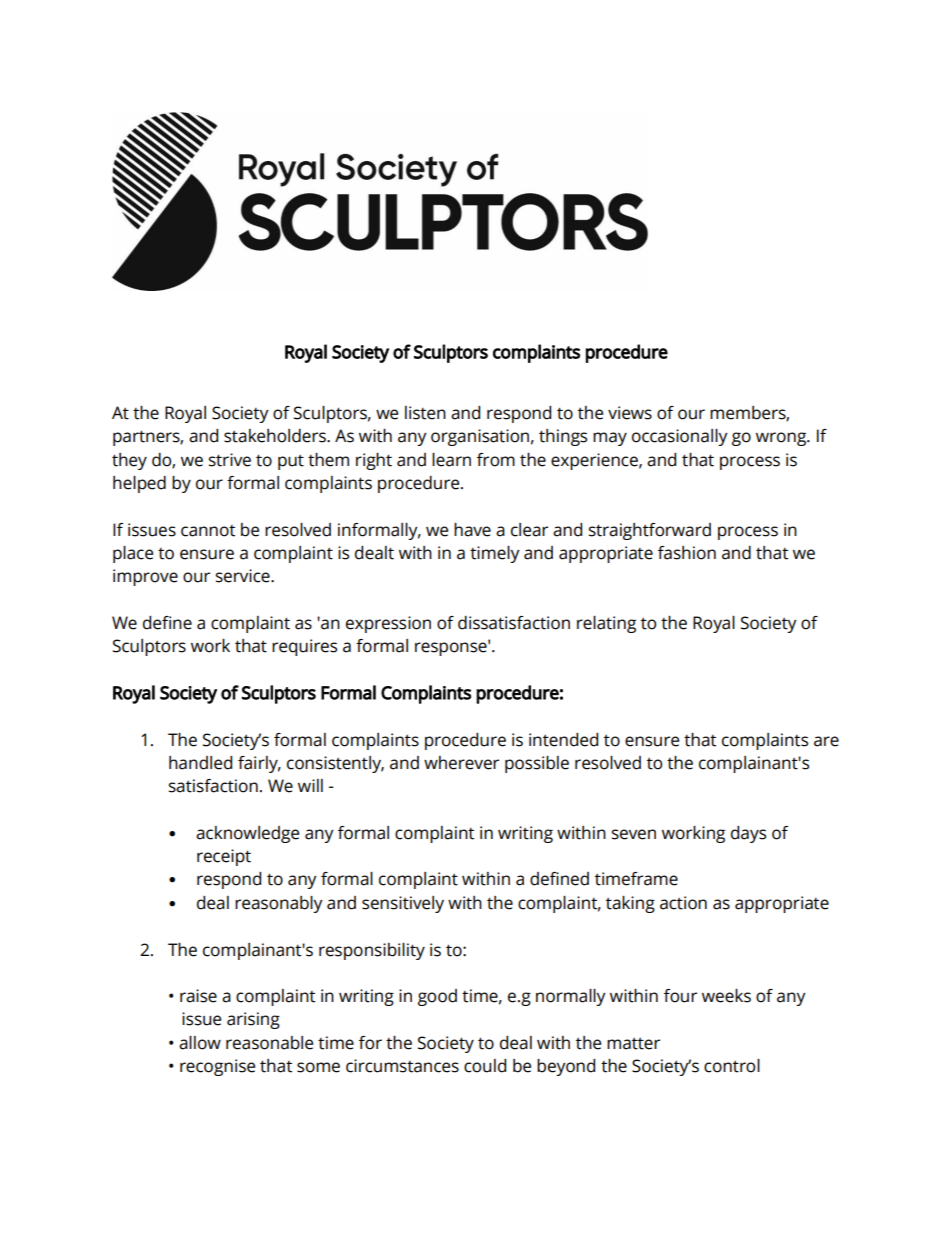 This page has height=1233, width=952. I want to click on occasionally, so click(680, 437).
